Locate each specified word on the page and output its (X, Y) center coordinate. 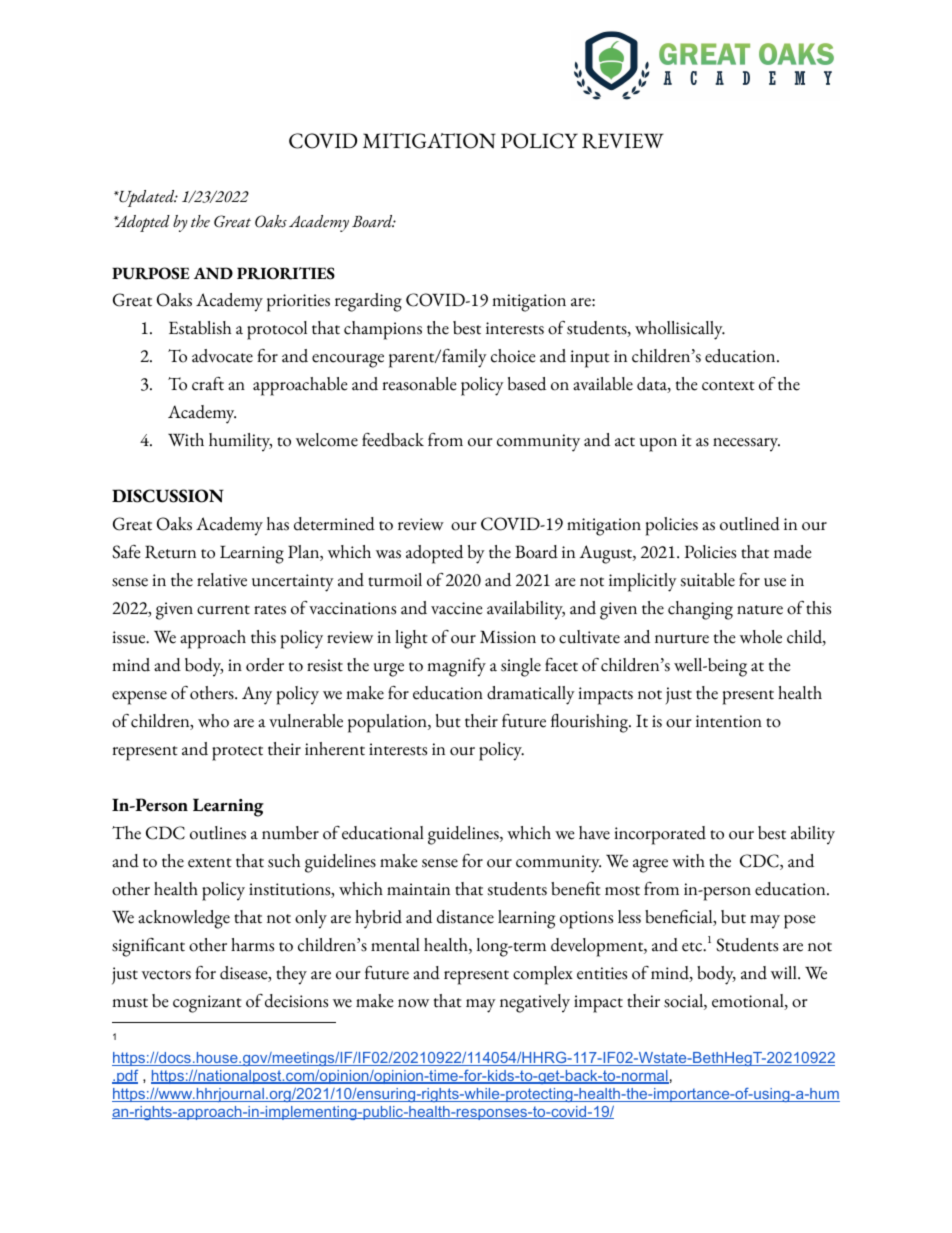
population (388, 723)
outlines (218, 833)
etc (693, 947)
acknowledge (184, 919)
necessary (746, 445)
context (728, 386)
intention (729, 721)
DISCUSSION (168, 496)
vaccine (457, 608)
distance (465, 917)
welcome (327, 440)
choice (513, 356)
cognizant (207, 1004)
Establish (200, 328)
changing (700, 610)
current (223, 610)
